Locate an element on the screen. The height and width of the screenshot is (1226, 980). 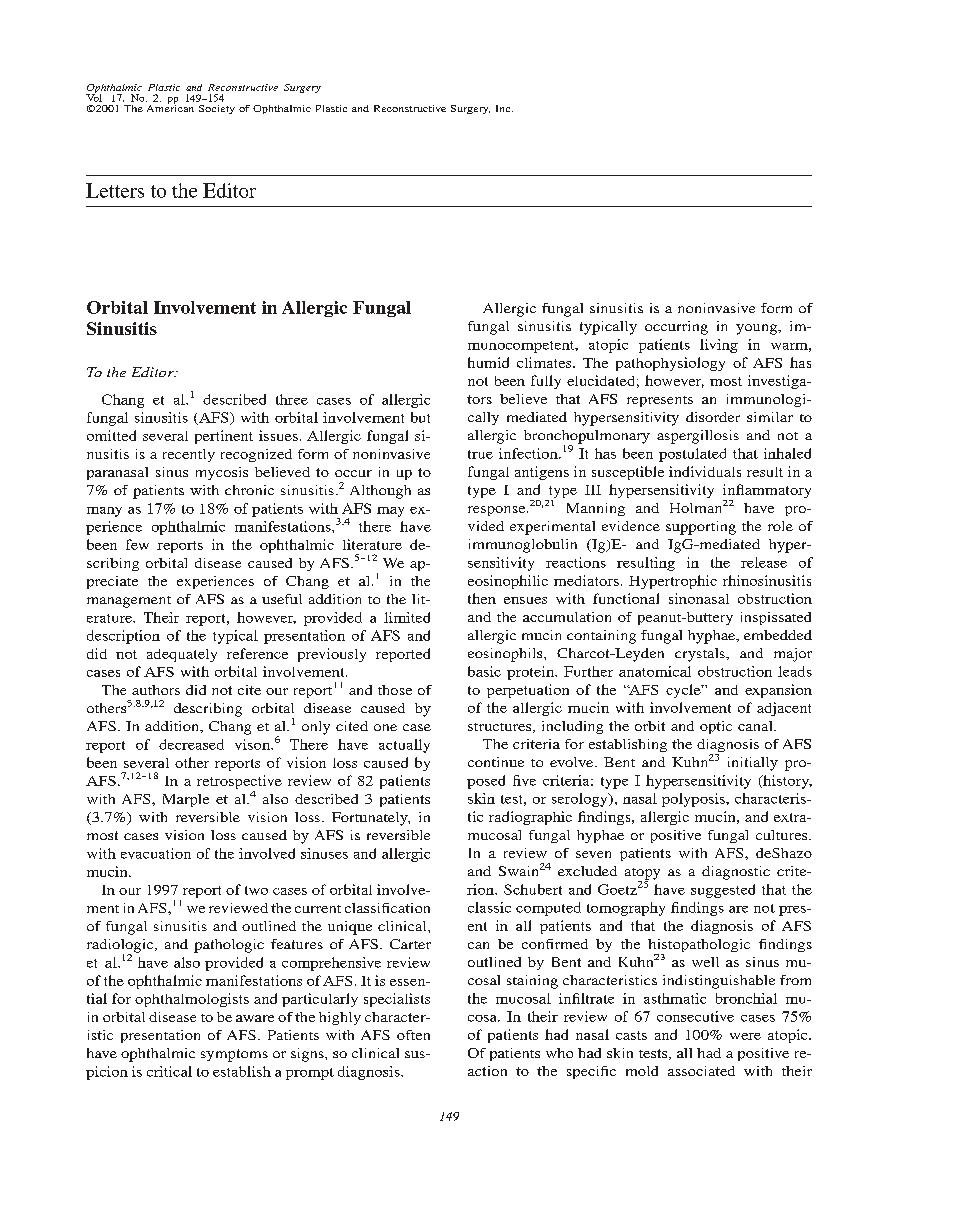
young is located at coordinates (757, 329).
